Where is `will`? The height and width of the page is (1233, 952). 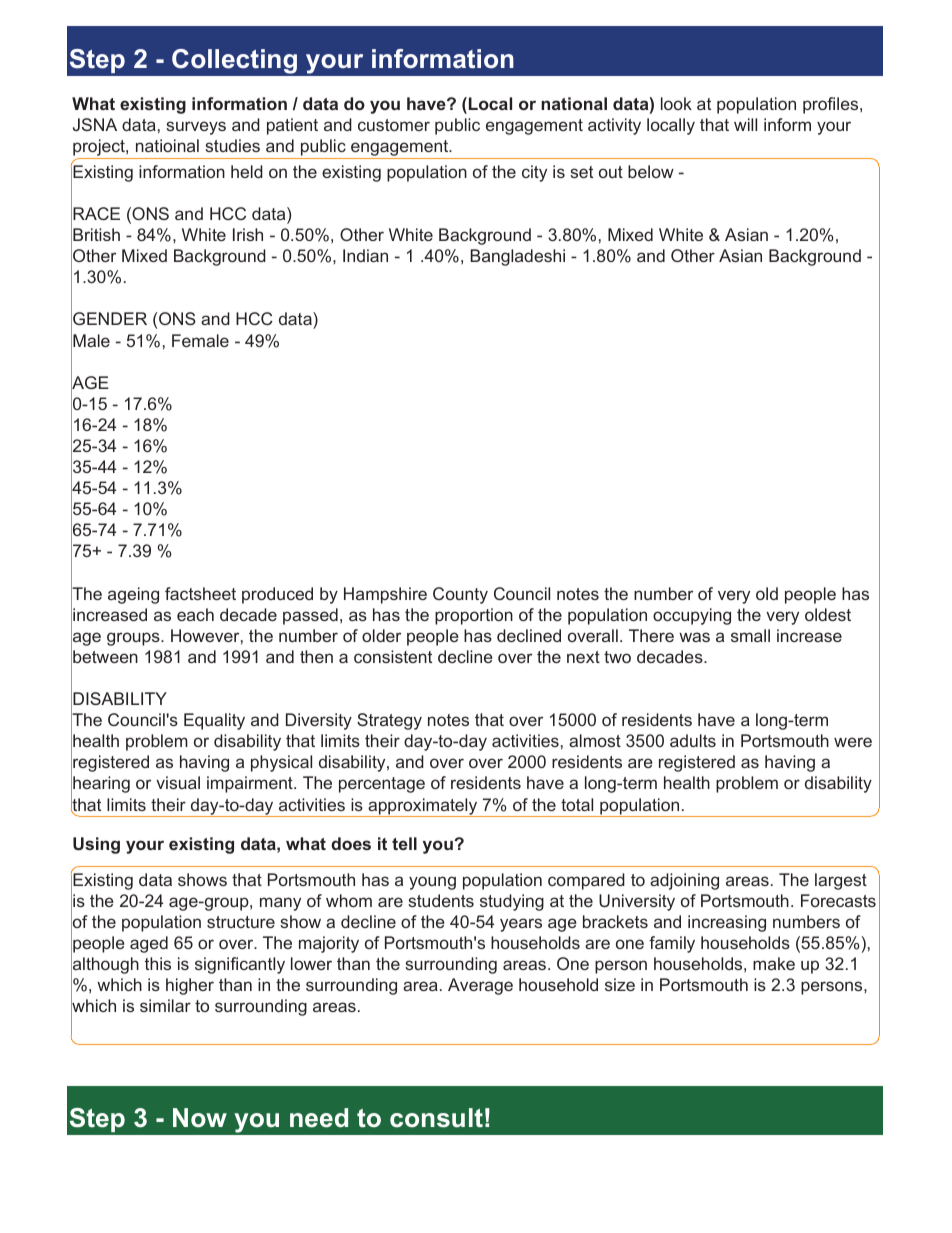 will is located at coordinates (745, 124).
